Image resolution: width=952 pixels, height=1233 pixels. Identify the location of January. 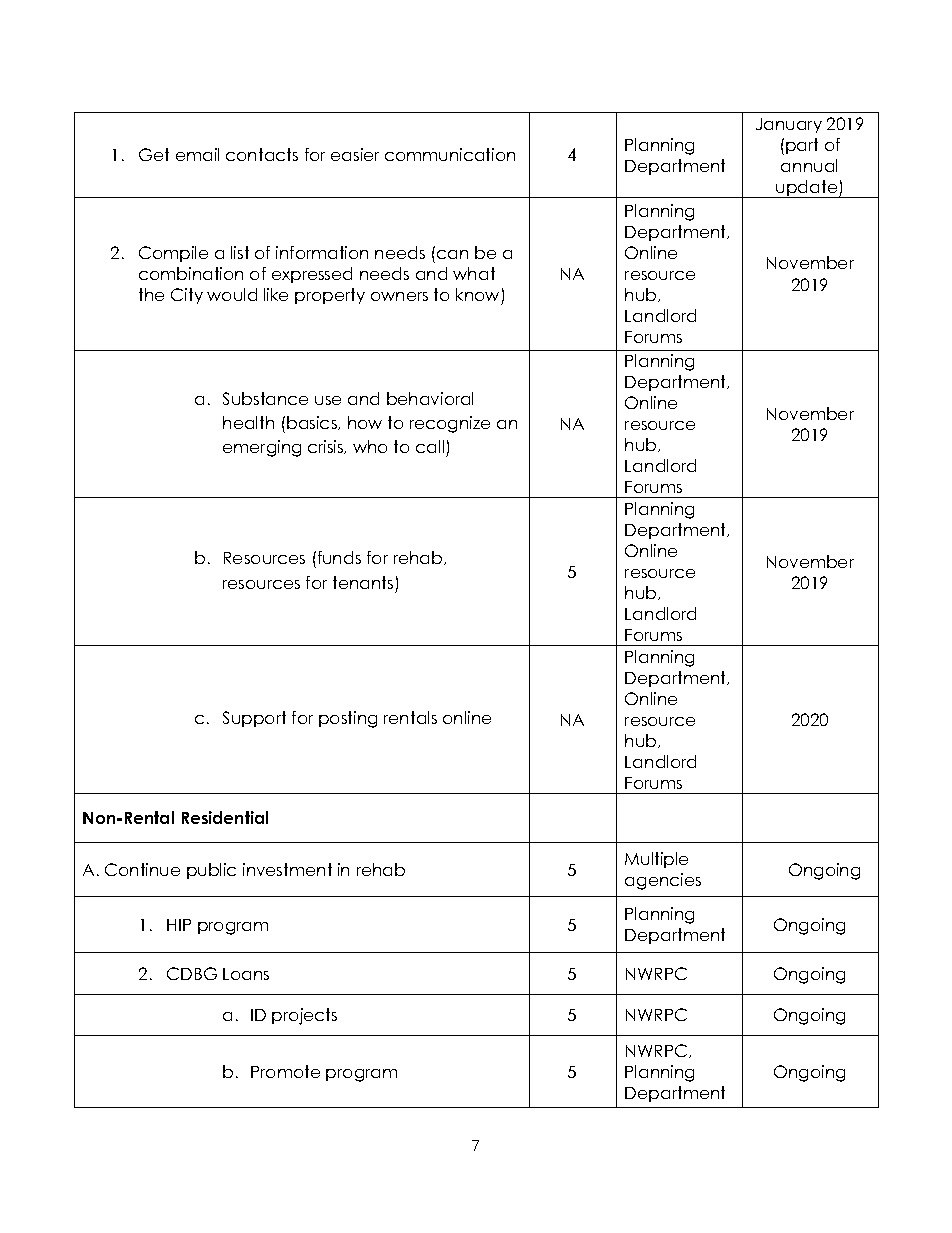
(789, 125).
